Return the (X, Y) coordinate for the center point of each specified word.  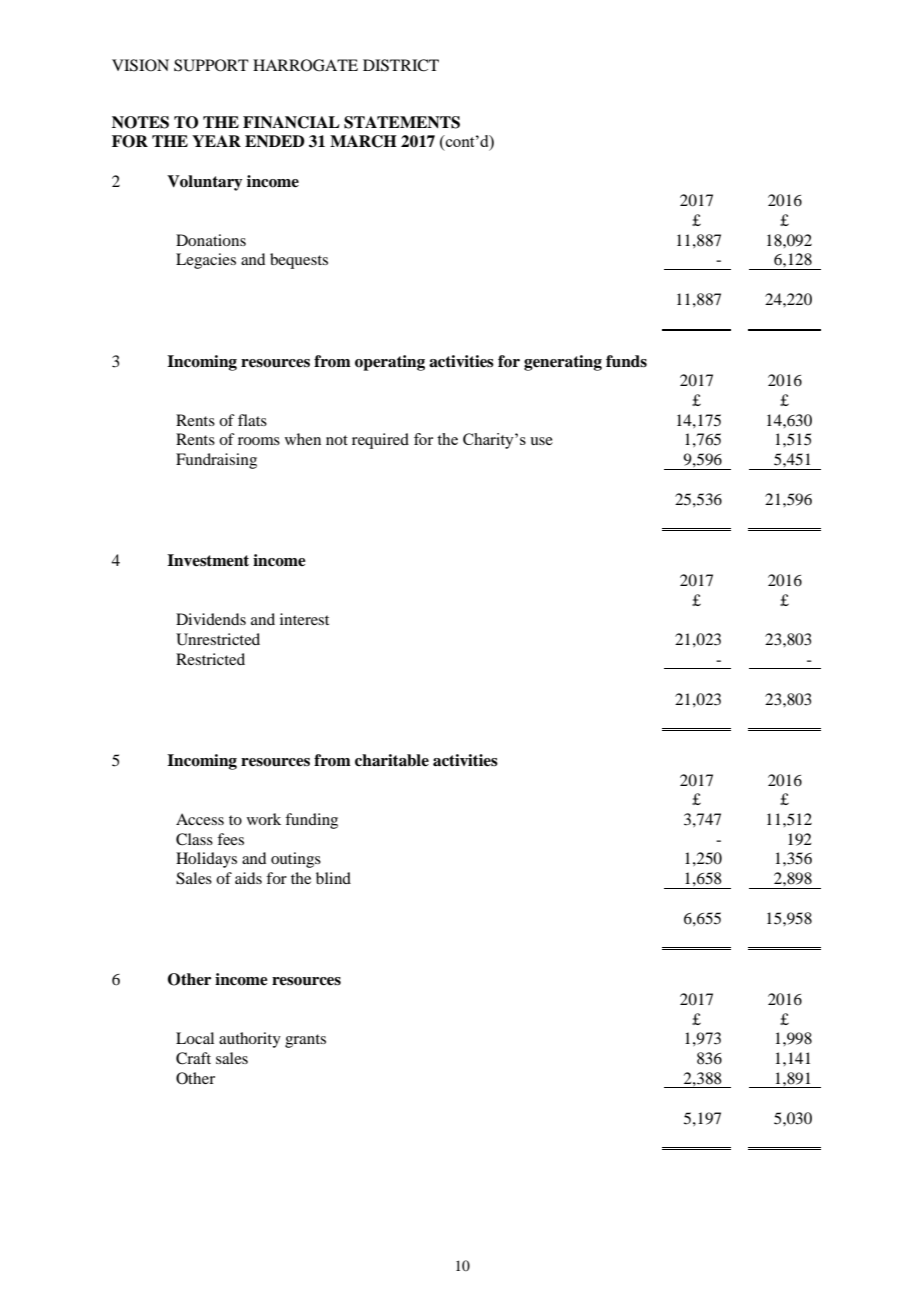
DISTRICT (401, 65)
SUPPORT (211, 65)
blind (333, 878)
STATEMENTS (402, 122)
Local (195, 1038)
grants (305, 1041)
